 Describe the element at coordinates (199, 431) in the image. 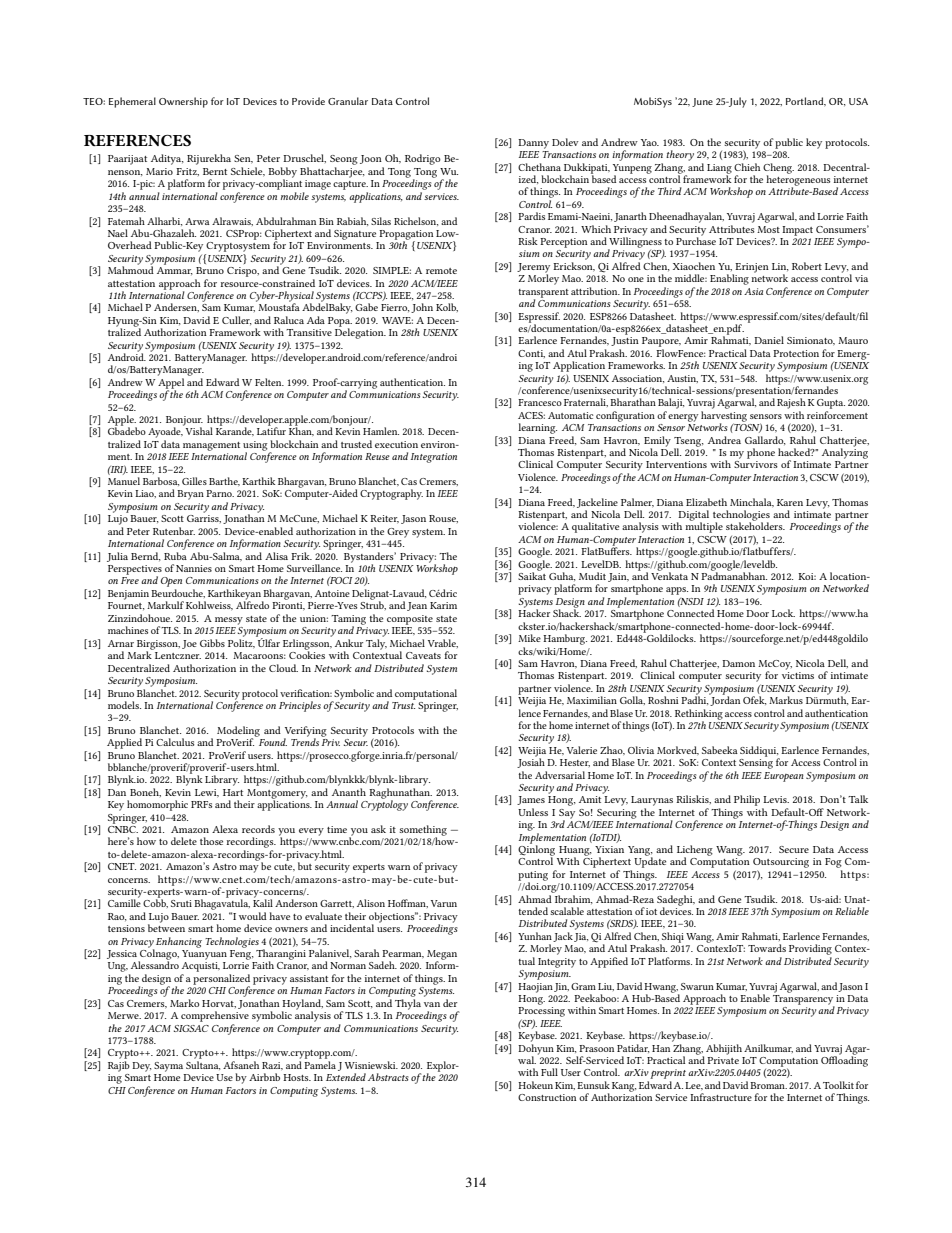

I see `Vishal` at that location.
